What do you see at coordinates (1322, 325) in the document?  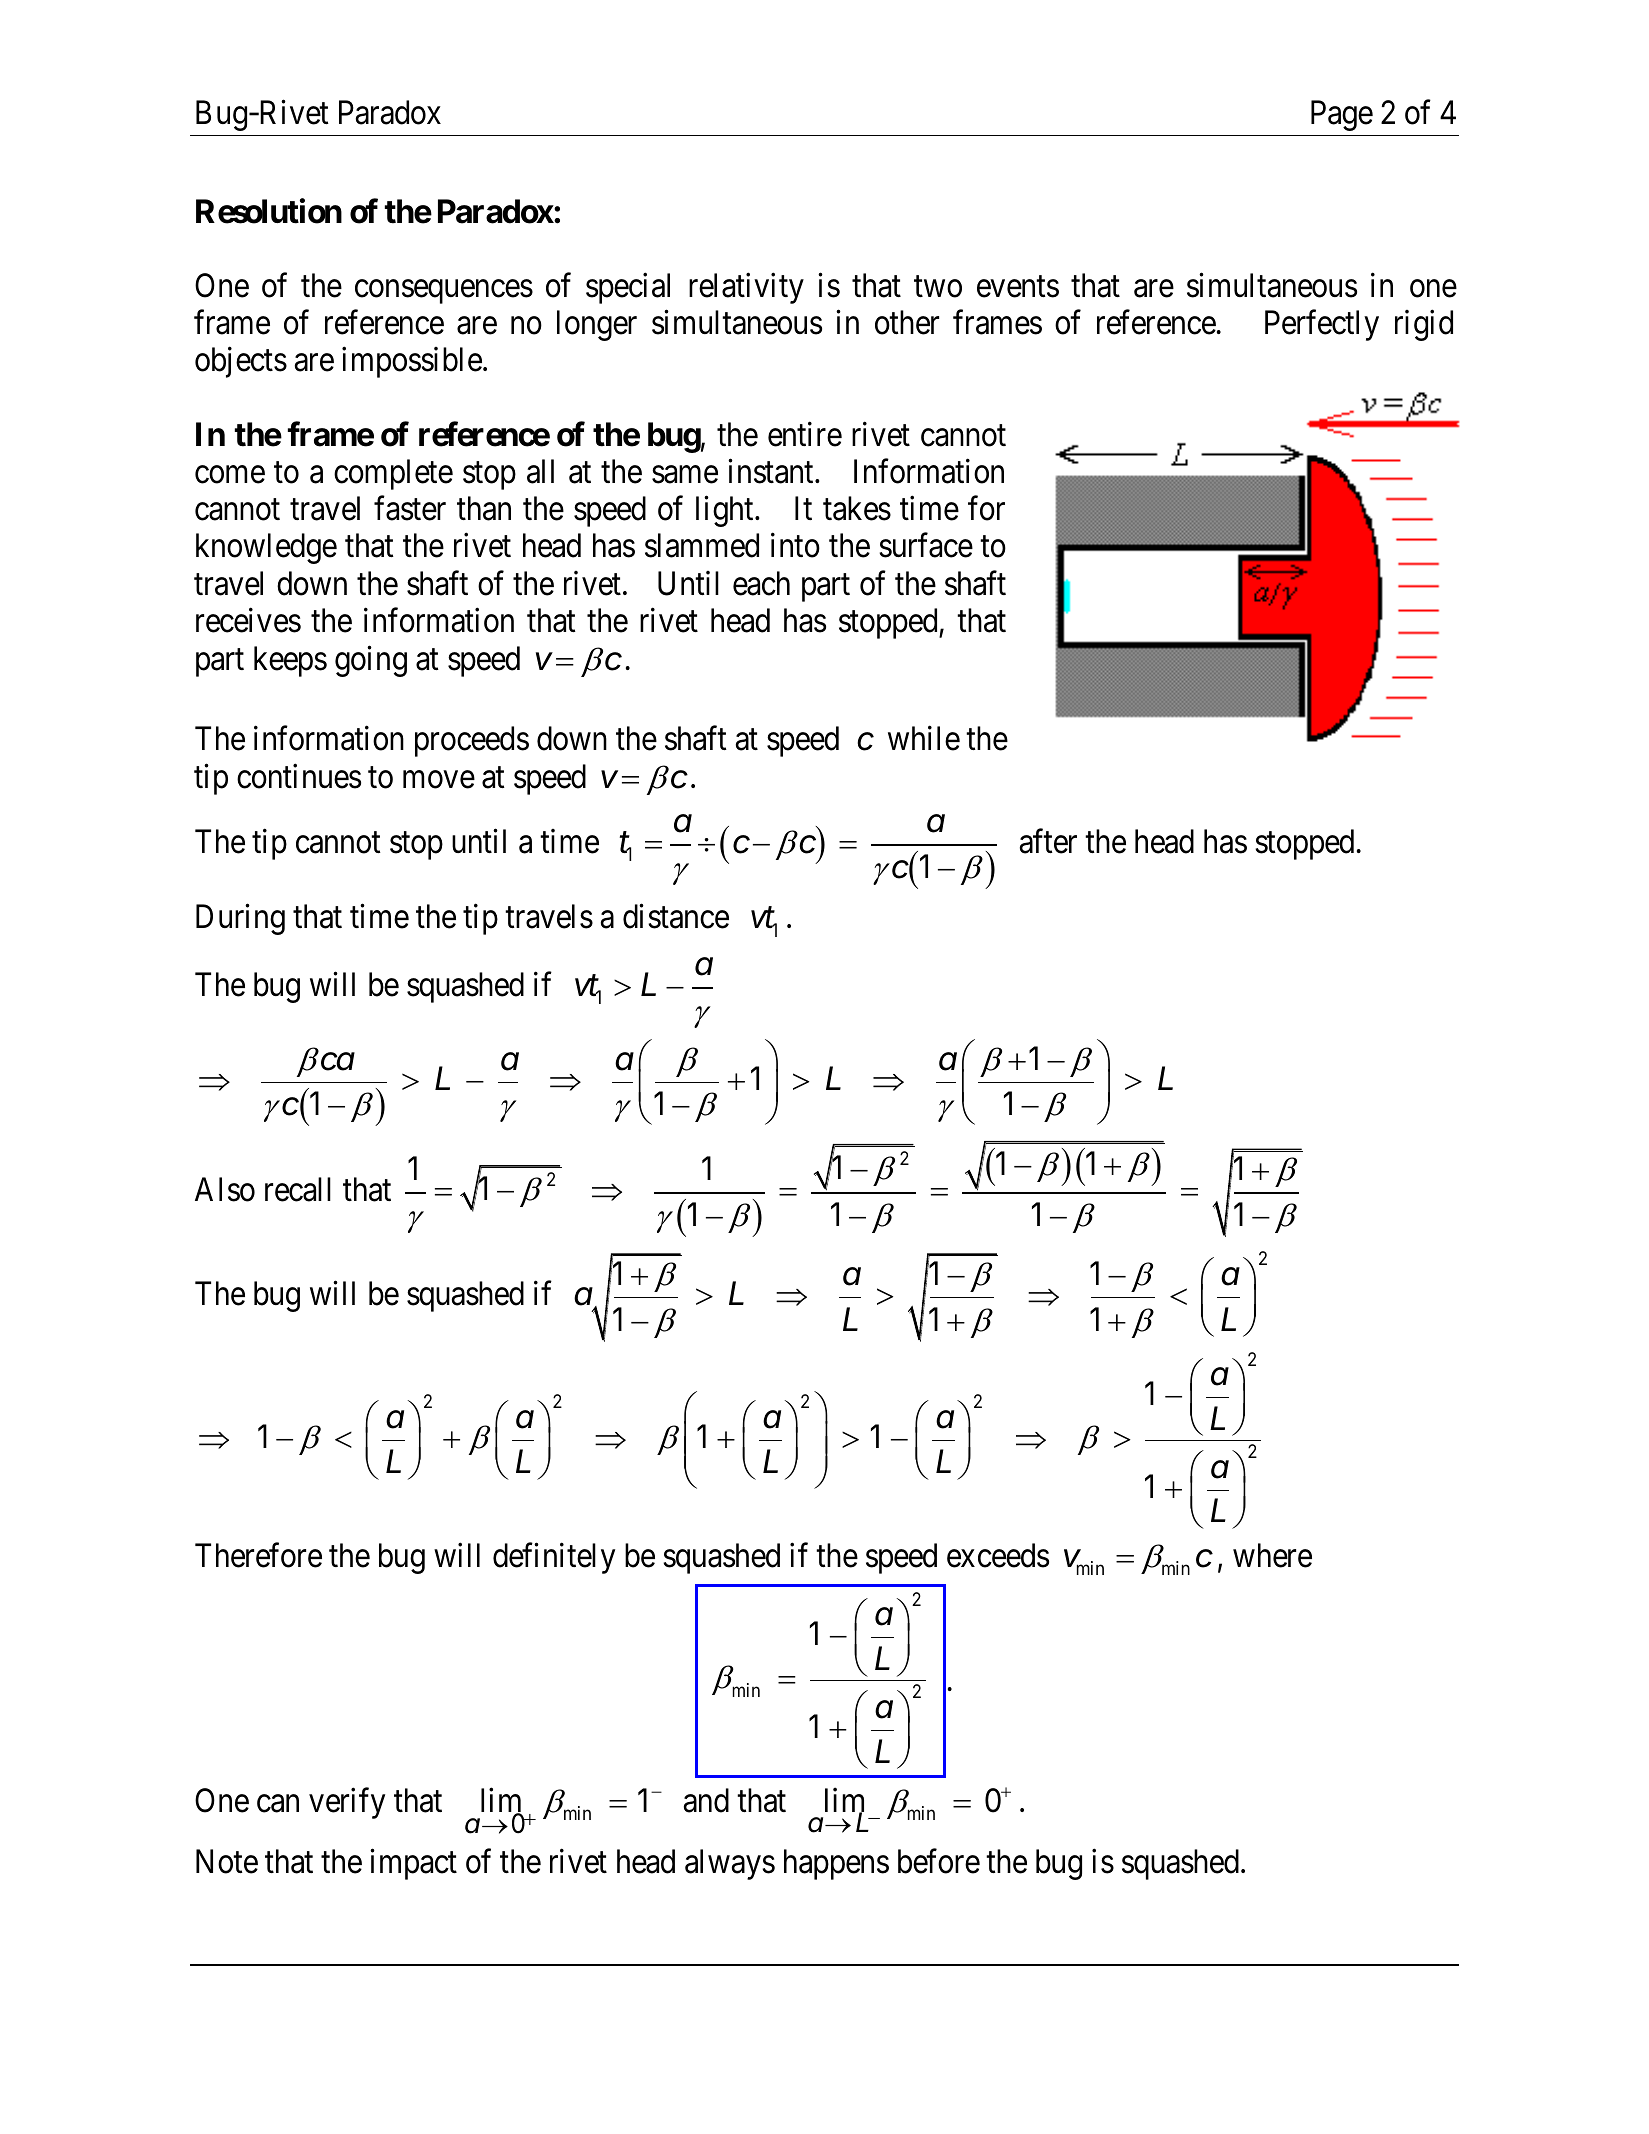 I see `Perfectly` at bounding box center [1322, 325].
